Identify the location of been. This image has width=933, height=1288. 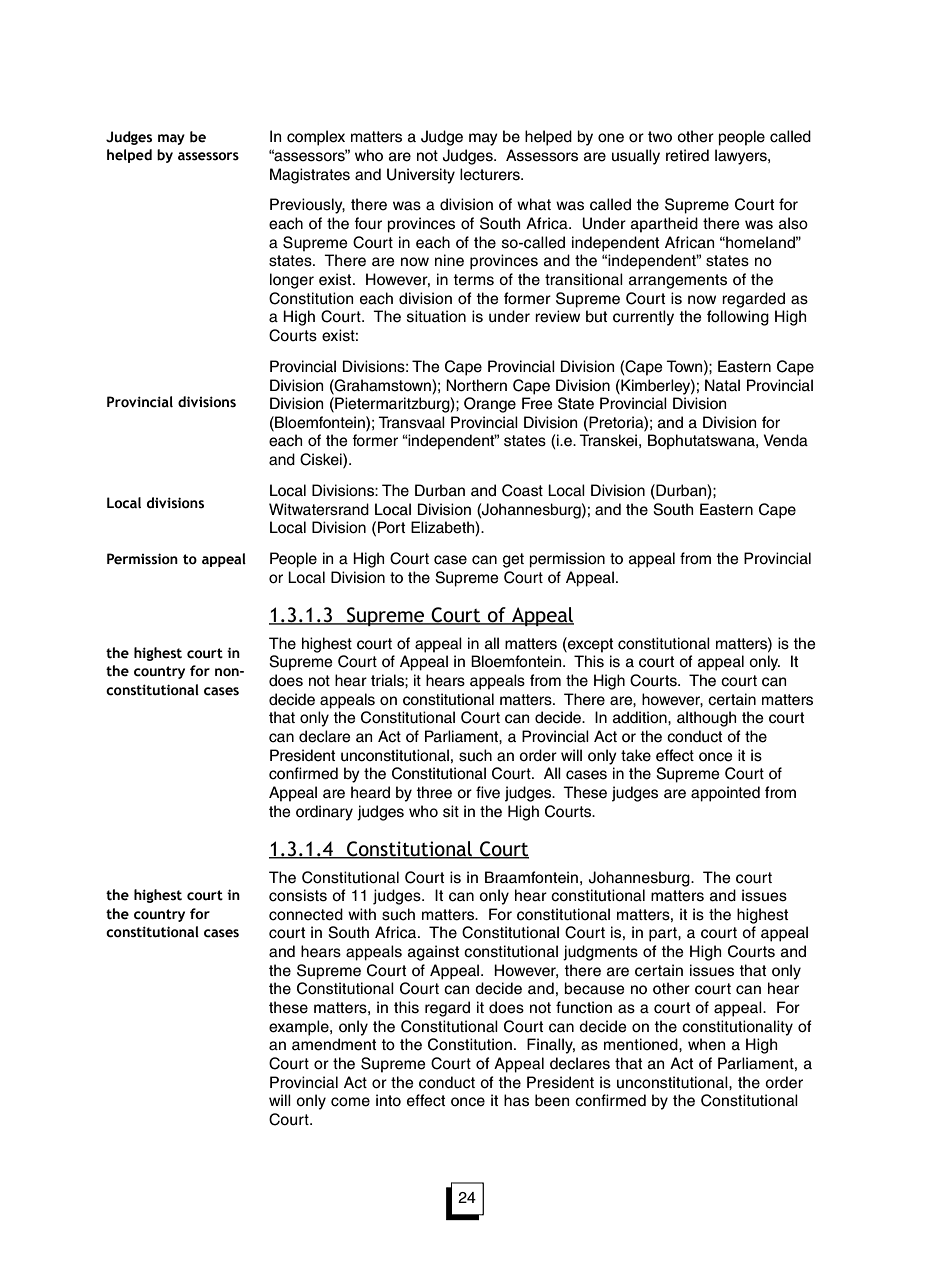
(552, 1100).
